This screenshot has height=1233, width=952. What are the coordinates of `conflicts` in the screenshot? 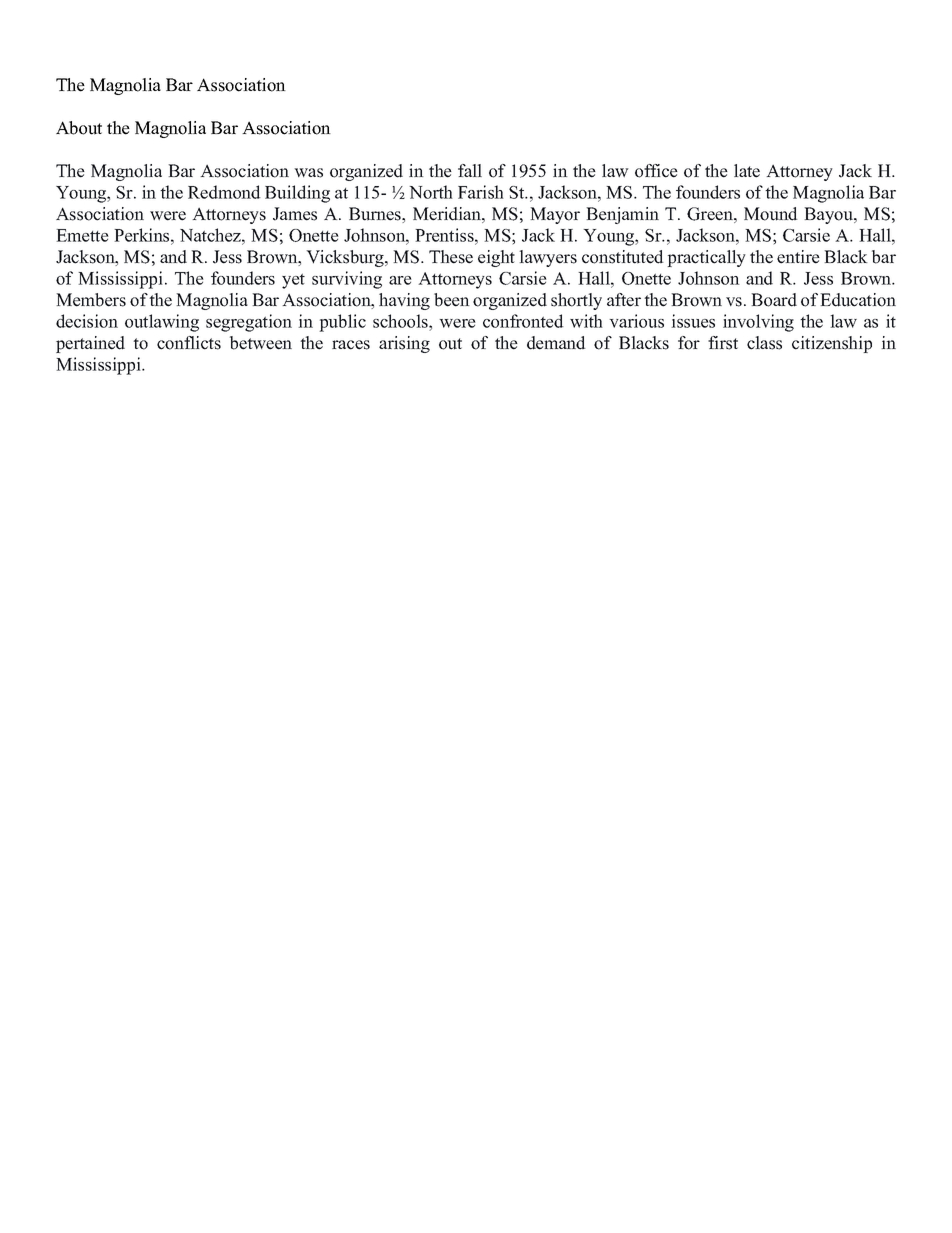 It's located at (189, 343).
